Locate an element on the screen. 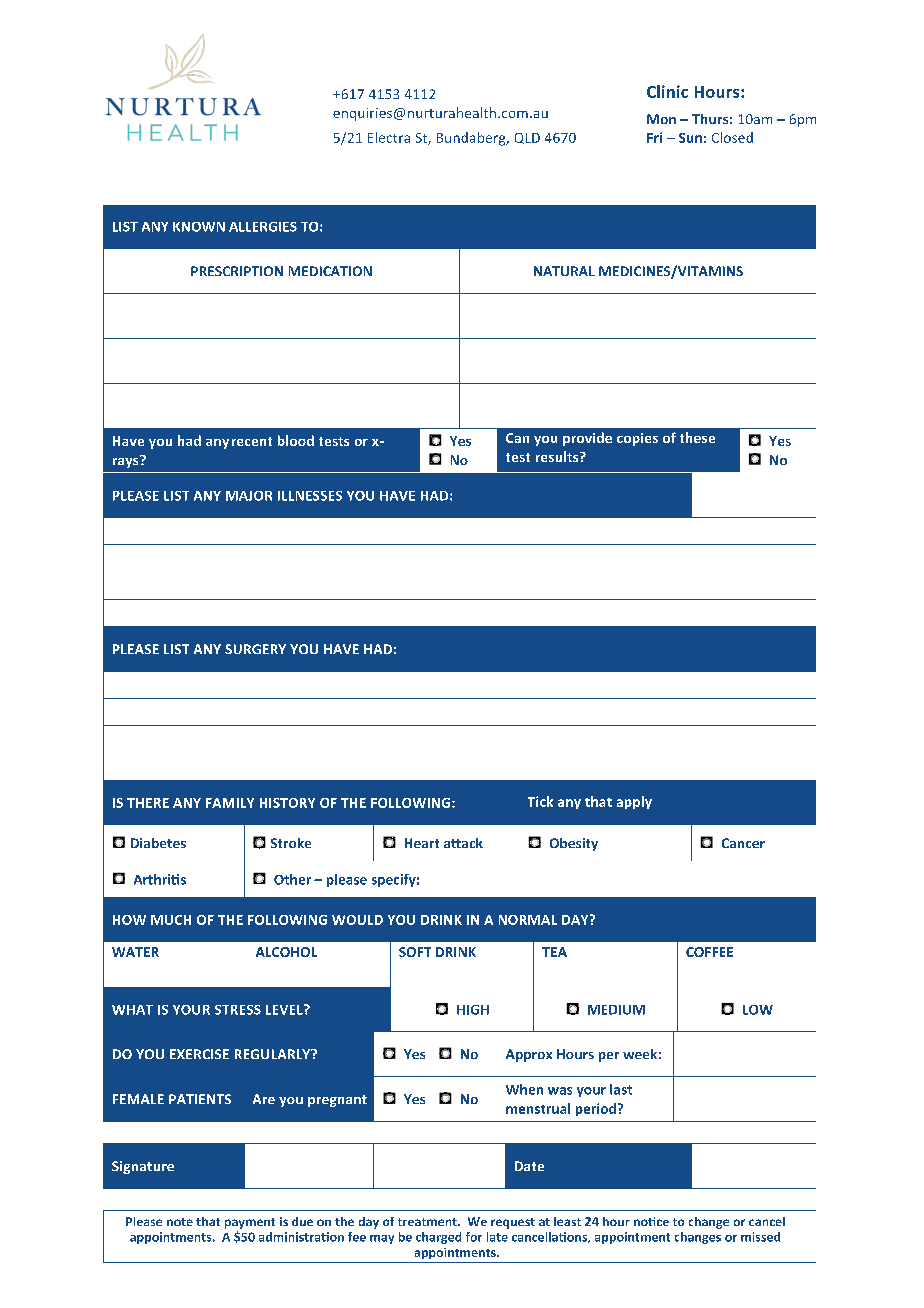 Image resolution: width=924 pixels, height=1308 pixels. MAJOR is located at coordinates (249, 496).
